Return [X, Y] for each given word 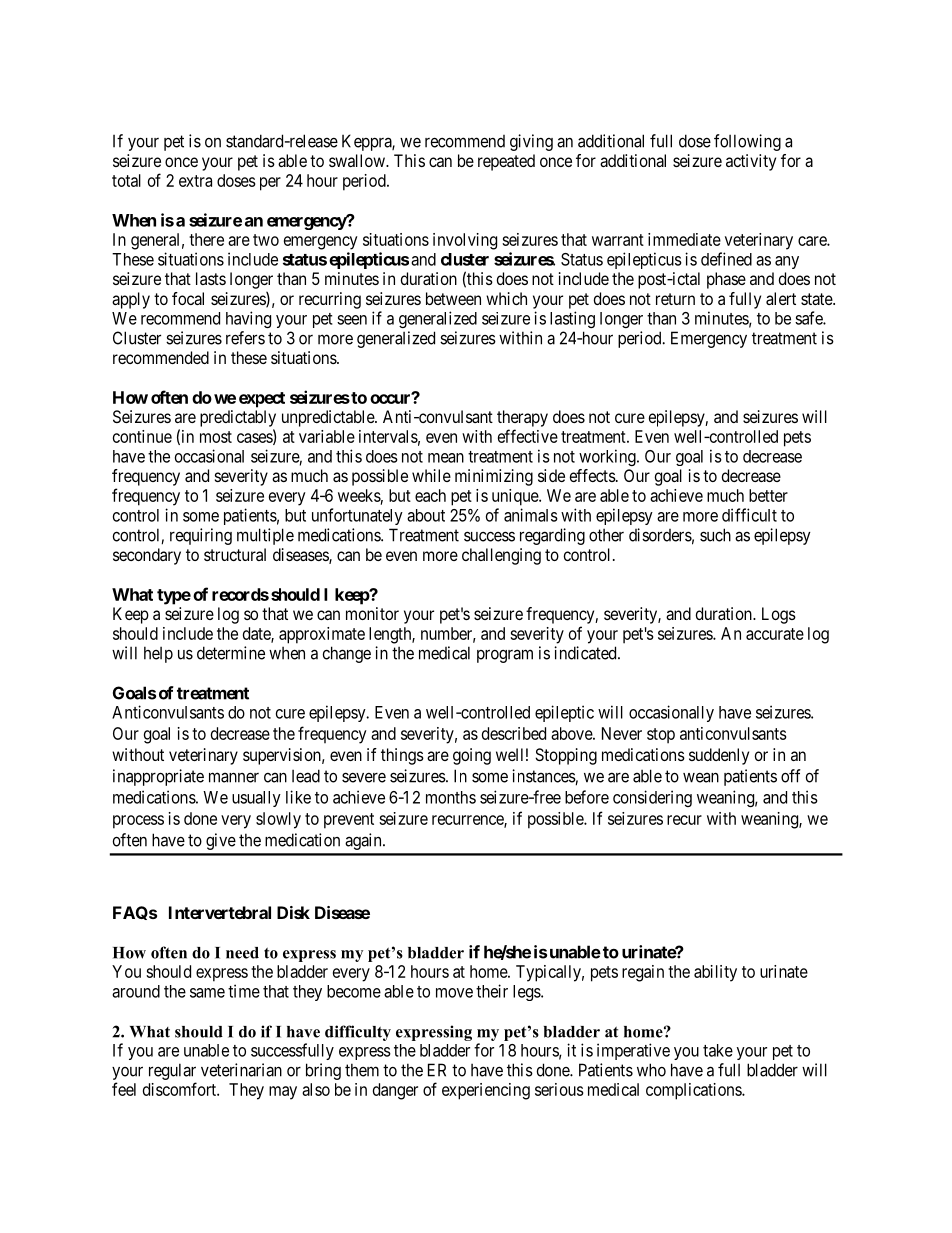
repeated [506, 162]
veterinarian [241, 1070]
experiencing [486, 1091]
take [718, 1050]
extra [195, 181]
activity [751, 162]
